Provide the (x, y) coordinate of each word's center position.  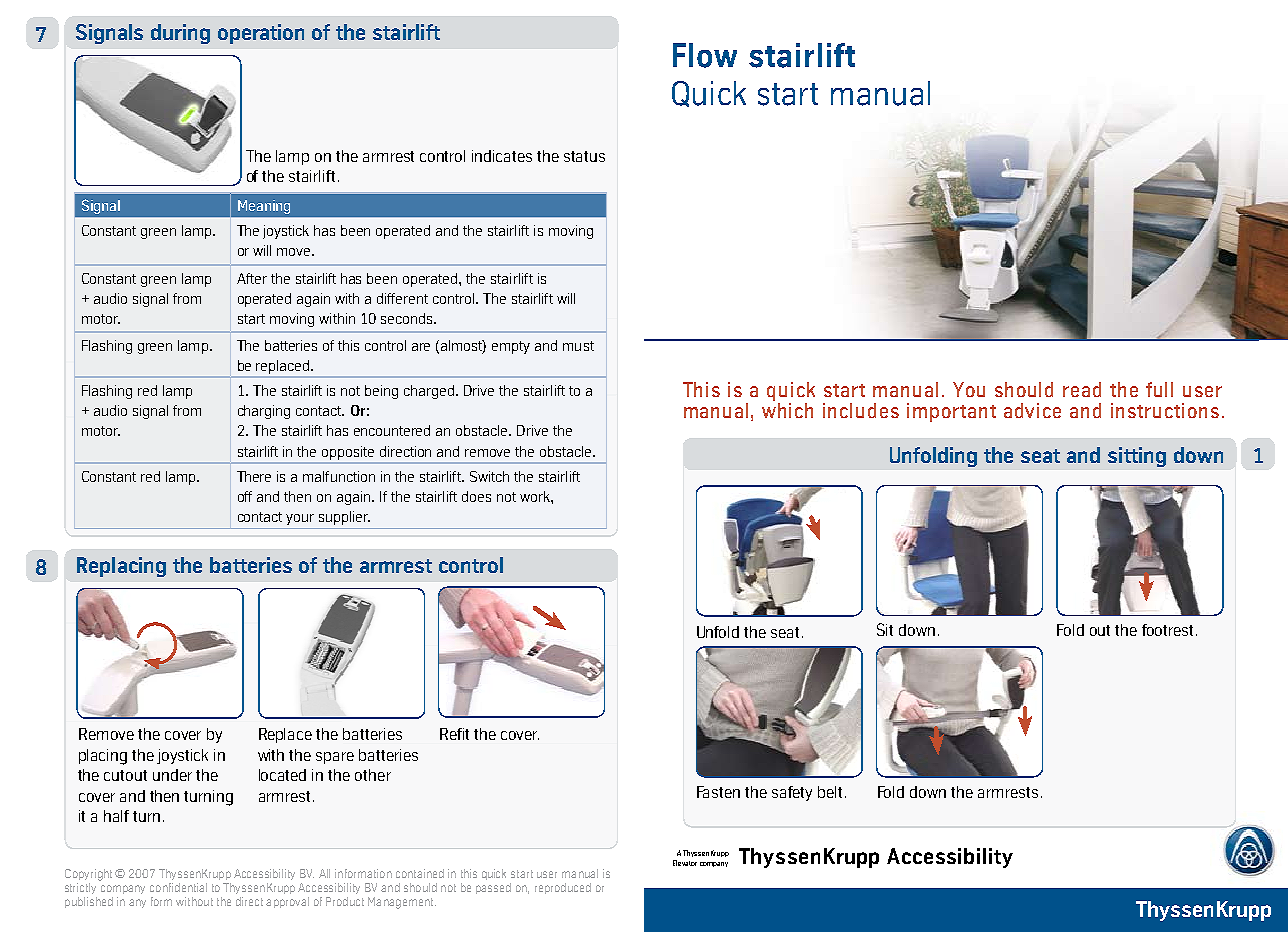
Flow (705, 55)
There (254, 476)
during (180, 34)
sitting (1137, 457)
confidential (178, 887)
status (584, 156)
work (536, 496)
